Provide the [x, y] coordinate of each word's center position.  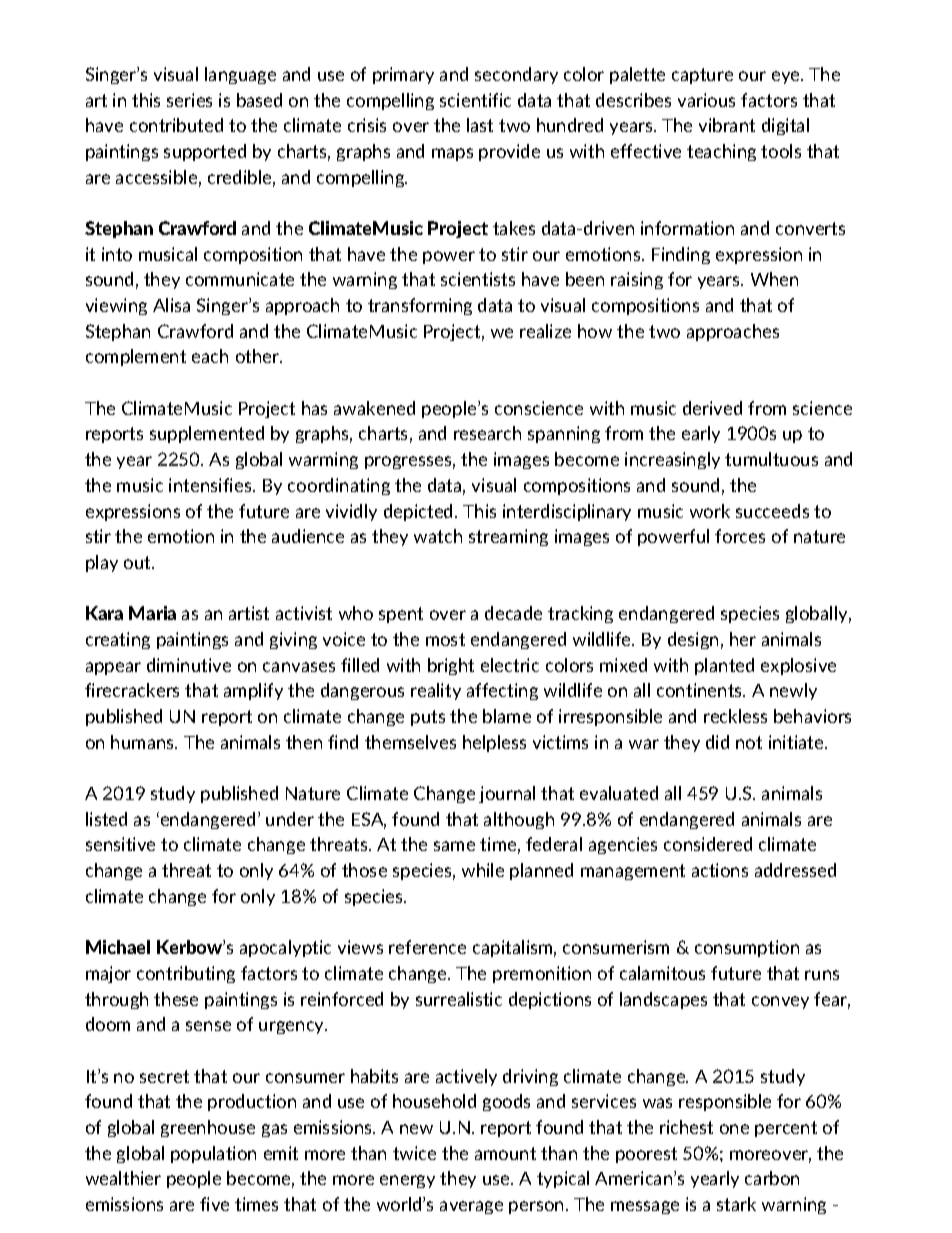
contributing [186, 974]
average [471, 1207]
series [189, 100]
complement [136, 357]
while [483, 870]
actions [720, 870]
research [487, 433]
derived [712, 408]
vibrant [727, 125]
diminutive [189, 665]
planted [724, 666]
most [445, 639]
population [213, 1154]
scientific [475, 100]
